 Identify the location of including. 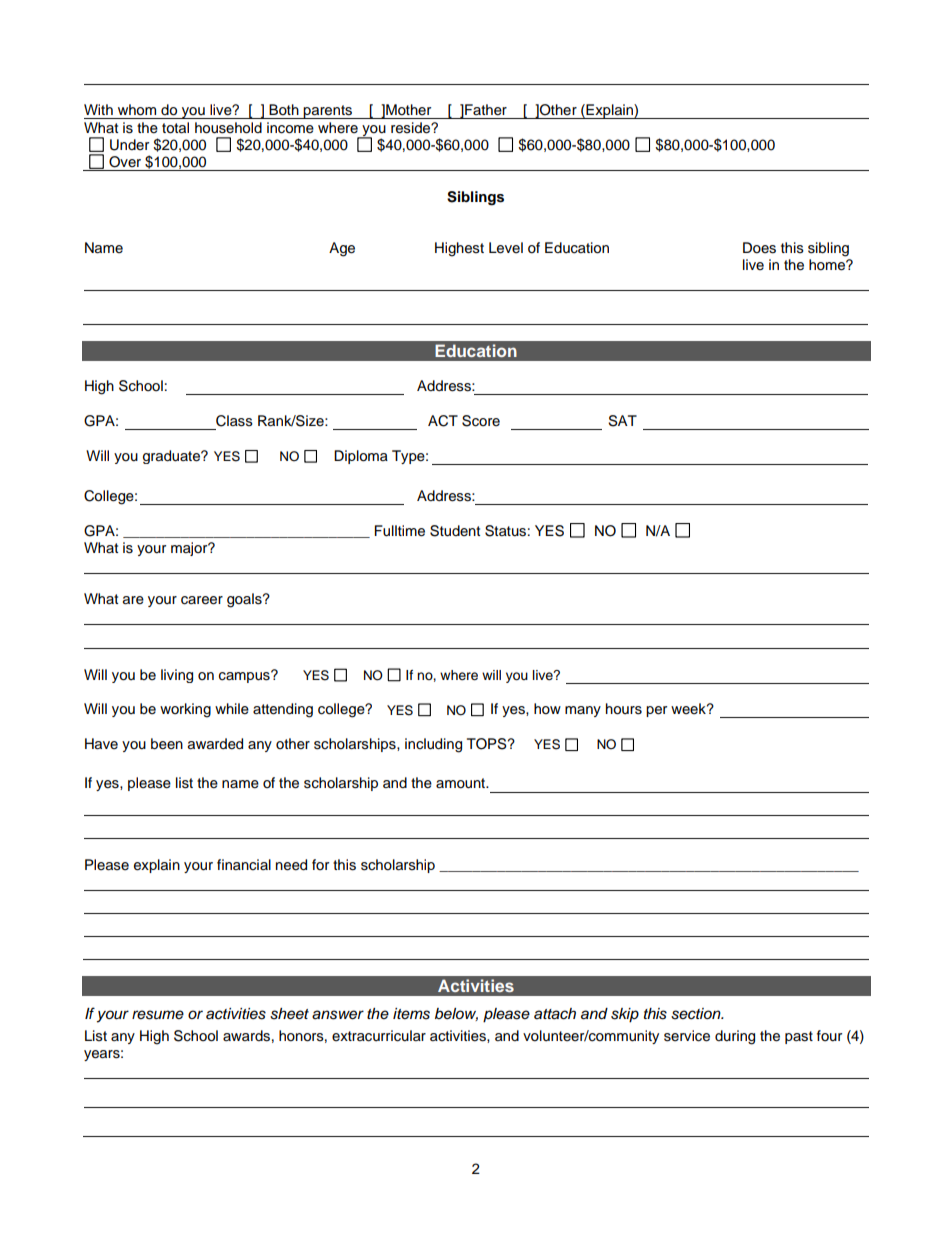
(433, 745).
